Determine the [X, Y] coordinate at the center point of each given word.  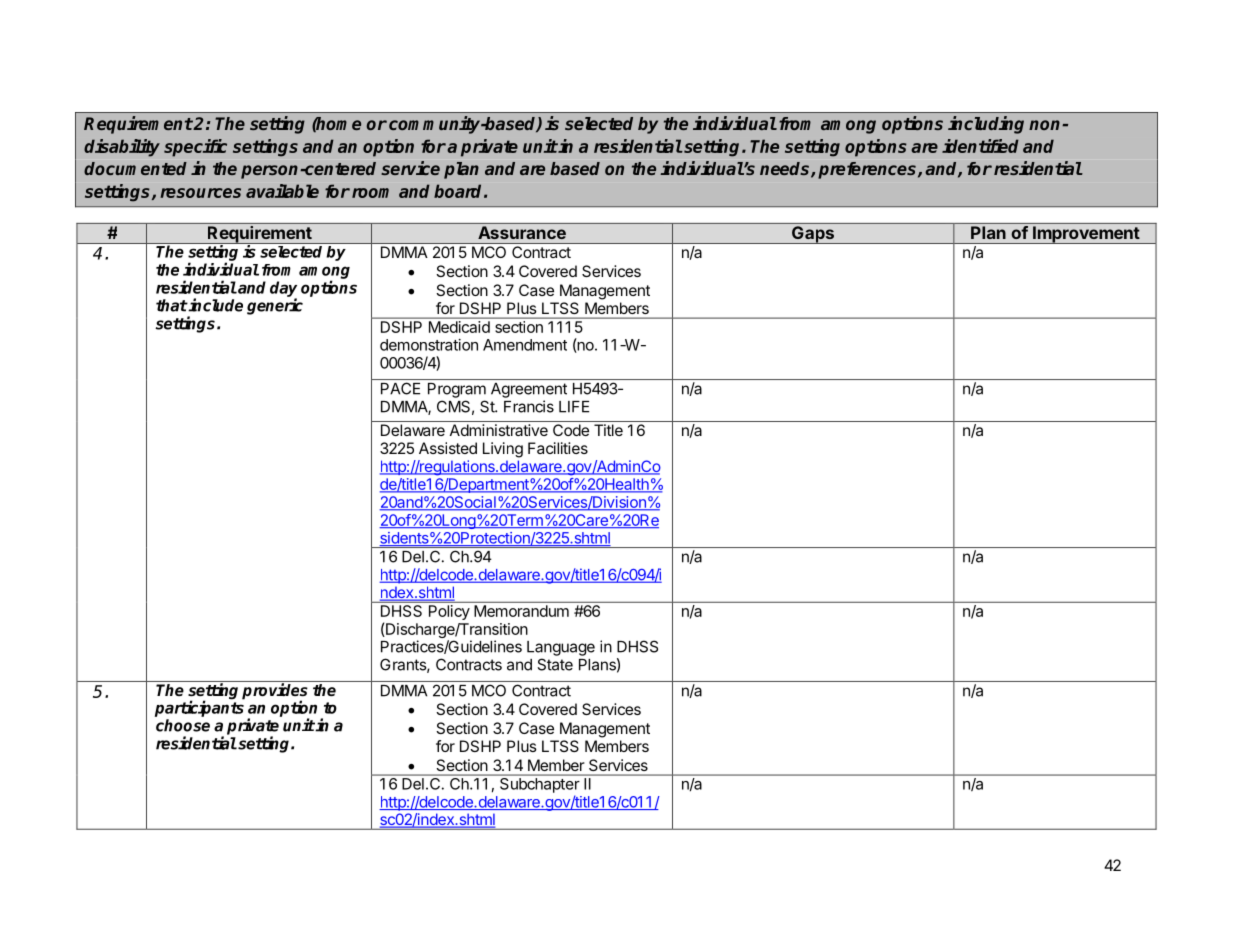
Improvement [1086, 235]
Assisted [448, 448]
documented [135, 168]
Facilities [558, 448]
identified [980, 146]
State [555, 664]
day [283, 290]
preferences [868, 170]
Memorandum [521, 611]
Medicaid [459, 327]
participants [199, 708]
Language [561, 648]
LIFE [574, 407]
